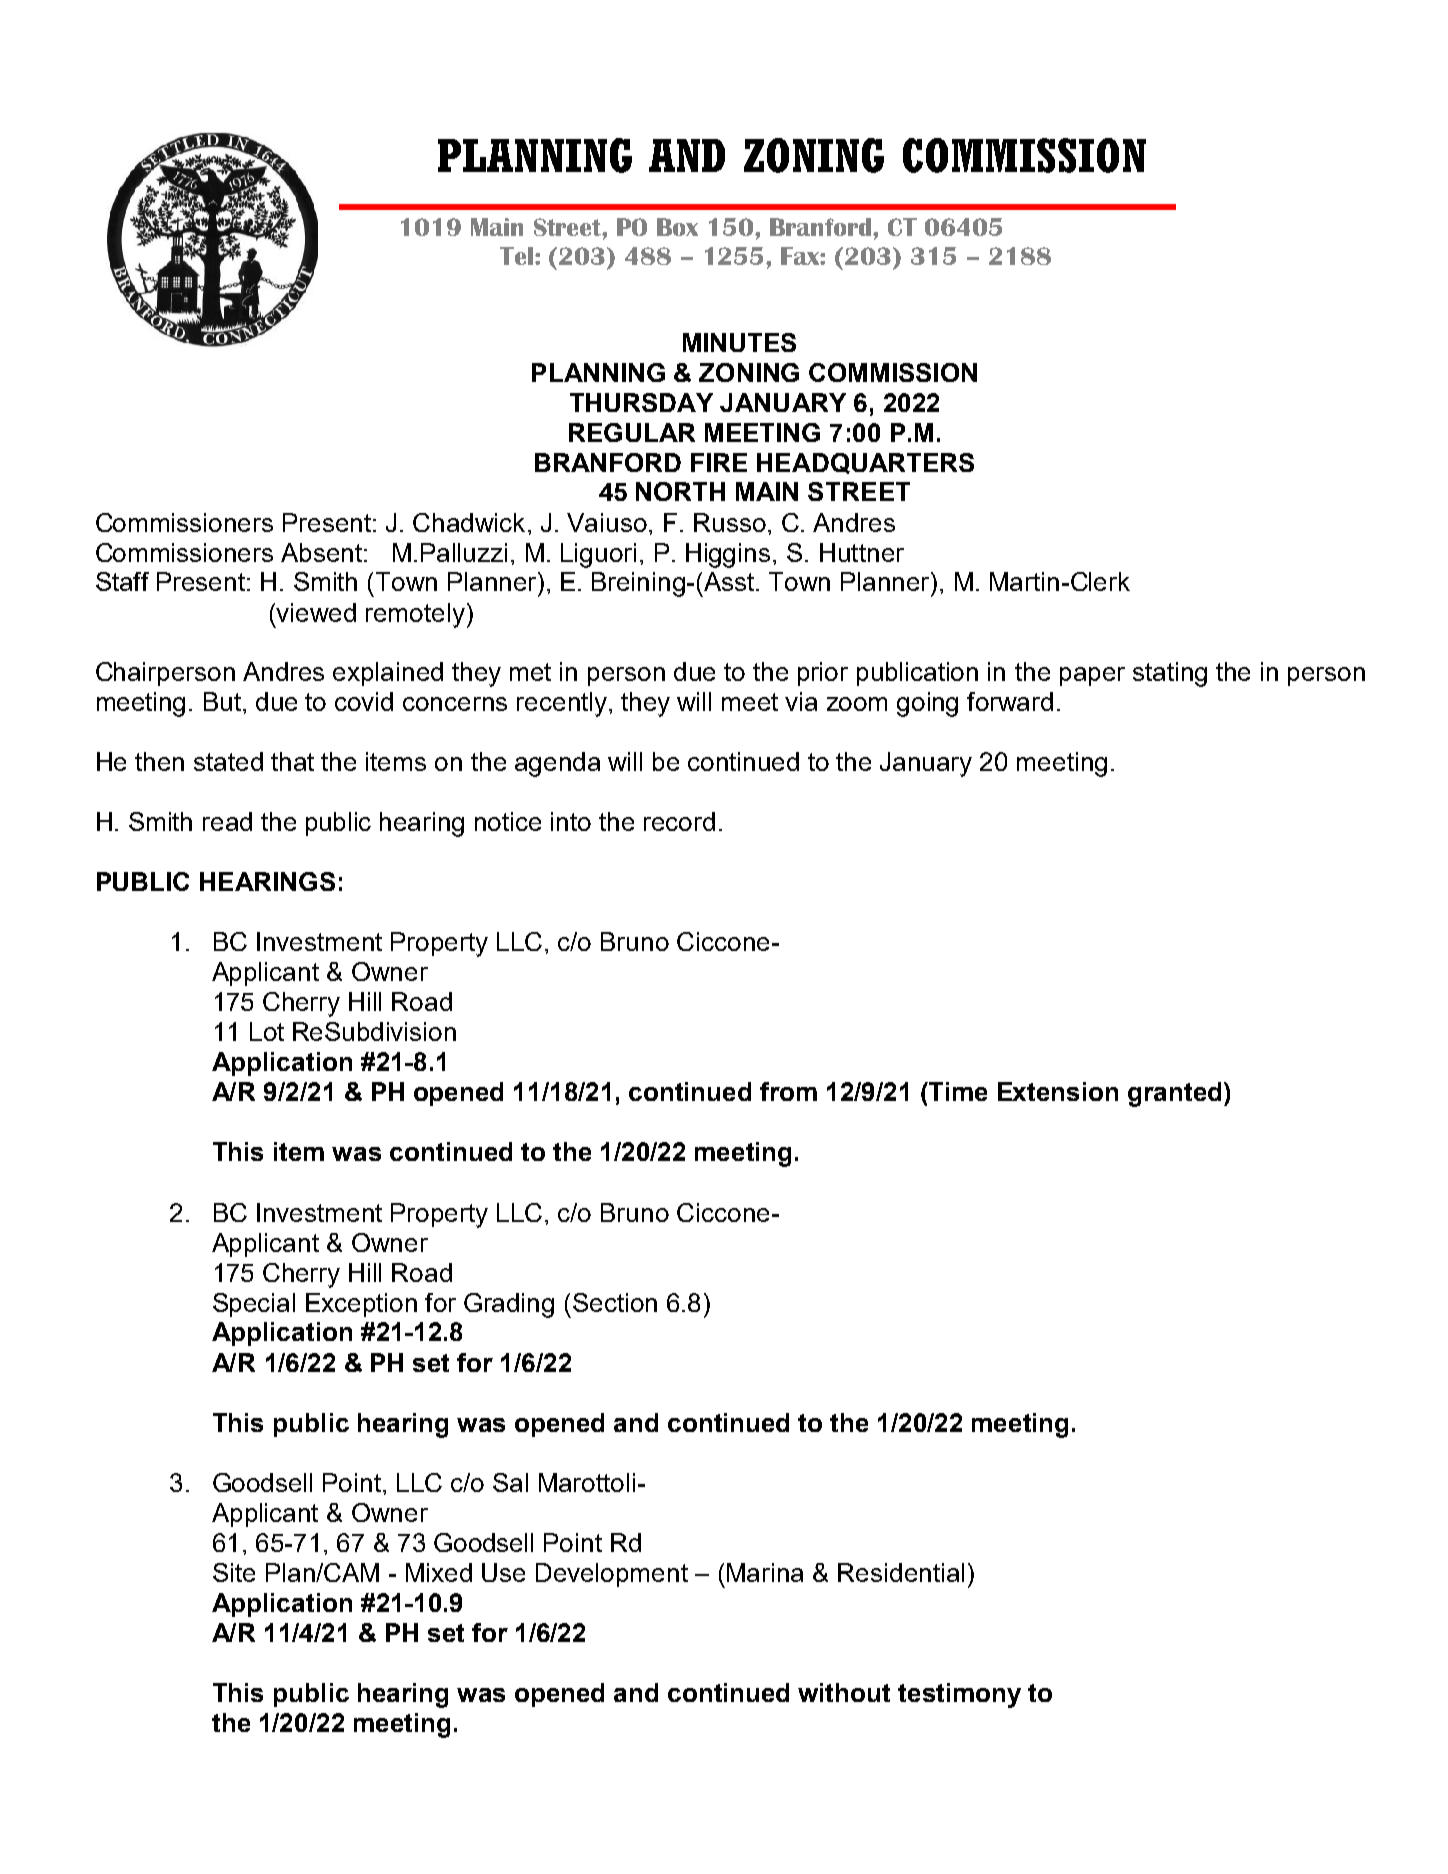 This page has width=1448, height=1874. I want to click on Site, so click(234, 1572).
